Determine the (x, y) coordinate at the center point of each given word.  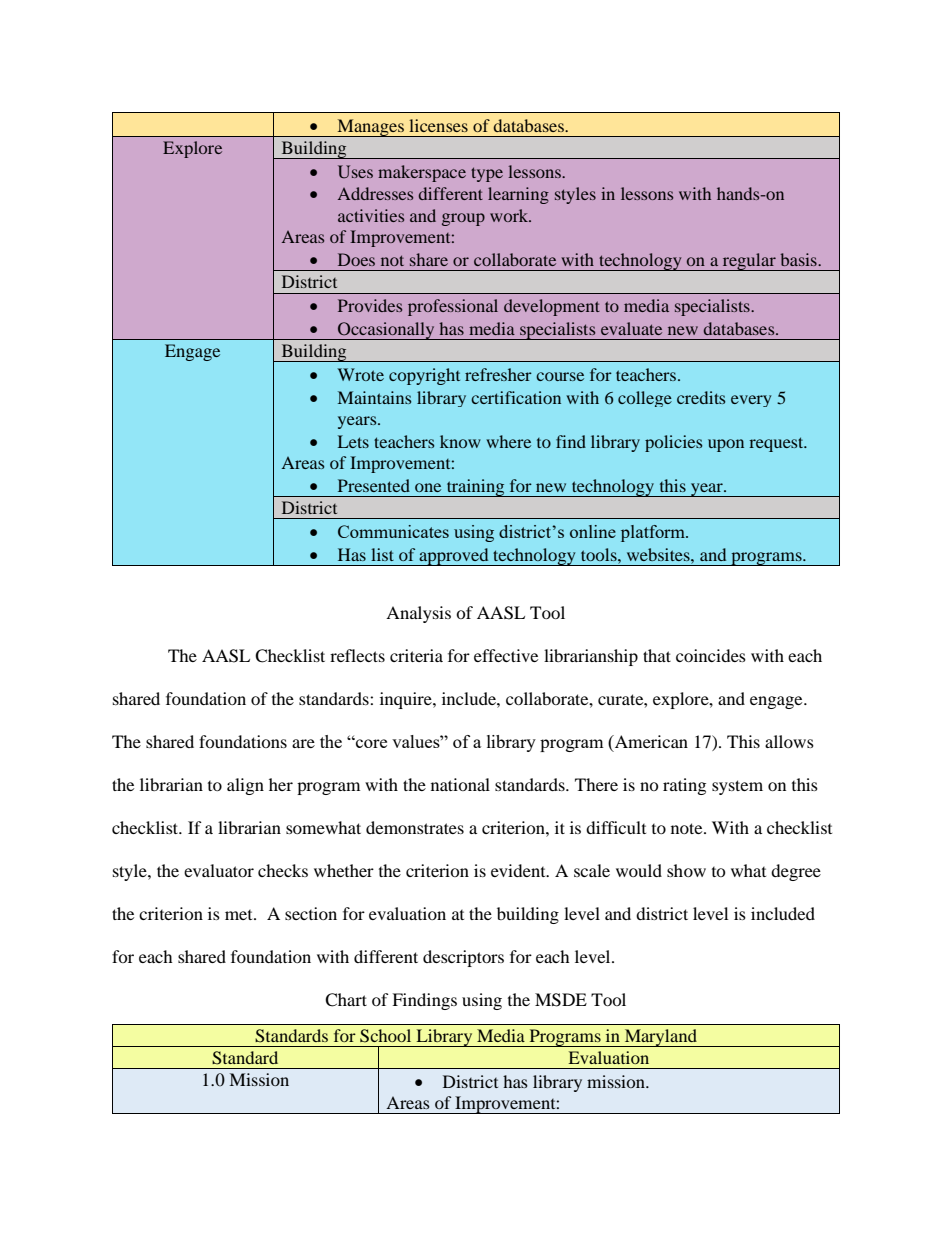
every (751, 401)
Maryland (660, 1038)
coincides (711, 655)
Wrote (360, 374)
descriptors (463, 958)
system (737, 787)
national (460, 784)
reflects (357, 655)
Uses (355, 172)
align (245, 786)
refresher (498, 374)
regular (749, 262)
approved (454, 557)
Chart (346, 1000)
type (487, 174)
